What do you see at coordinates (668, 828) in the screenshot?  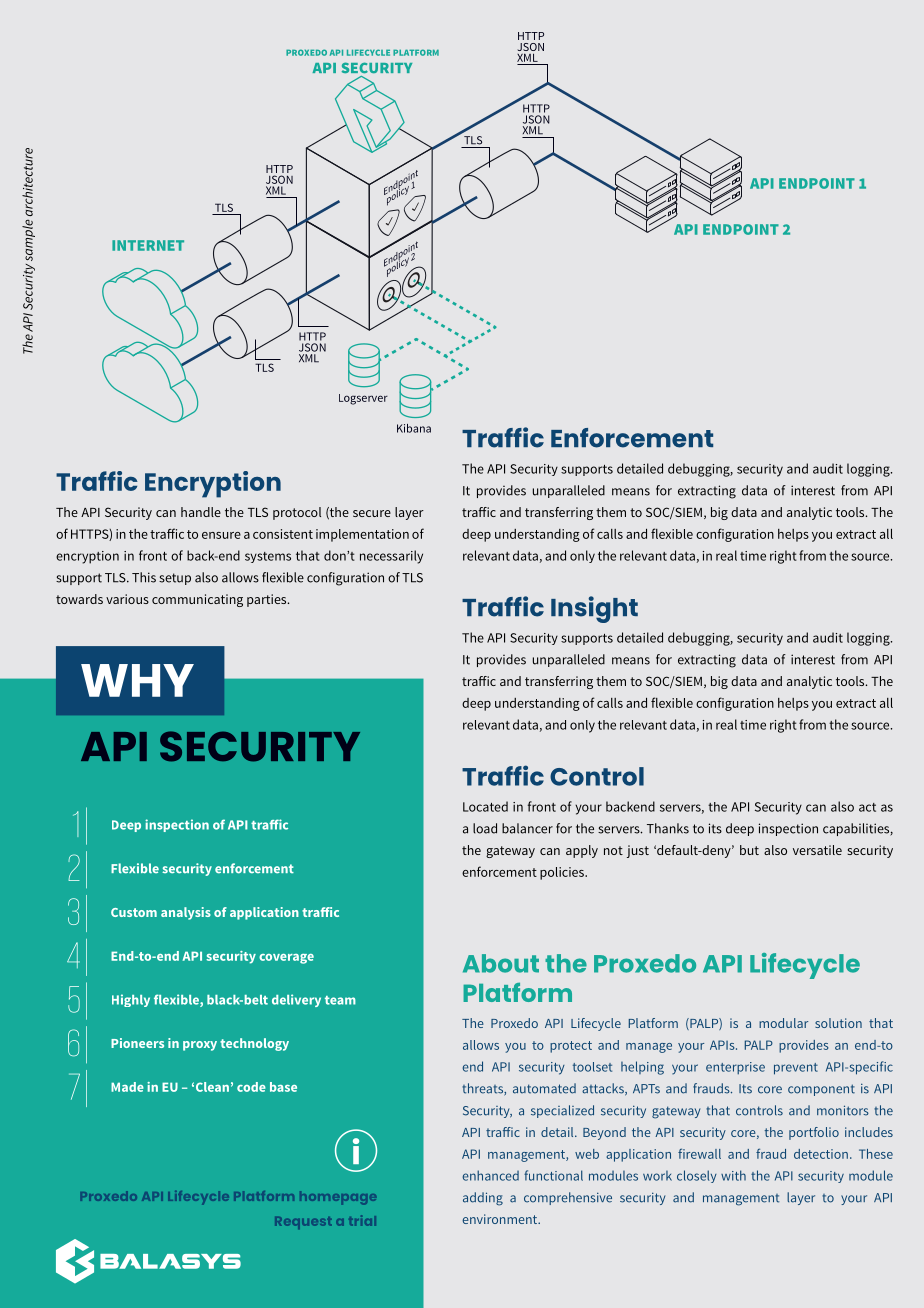 I see `Thanks` at bounding box center [668, 828].
